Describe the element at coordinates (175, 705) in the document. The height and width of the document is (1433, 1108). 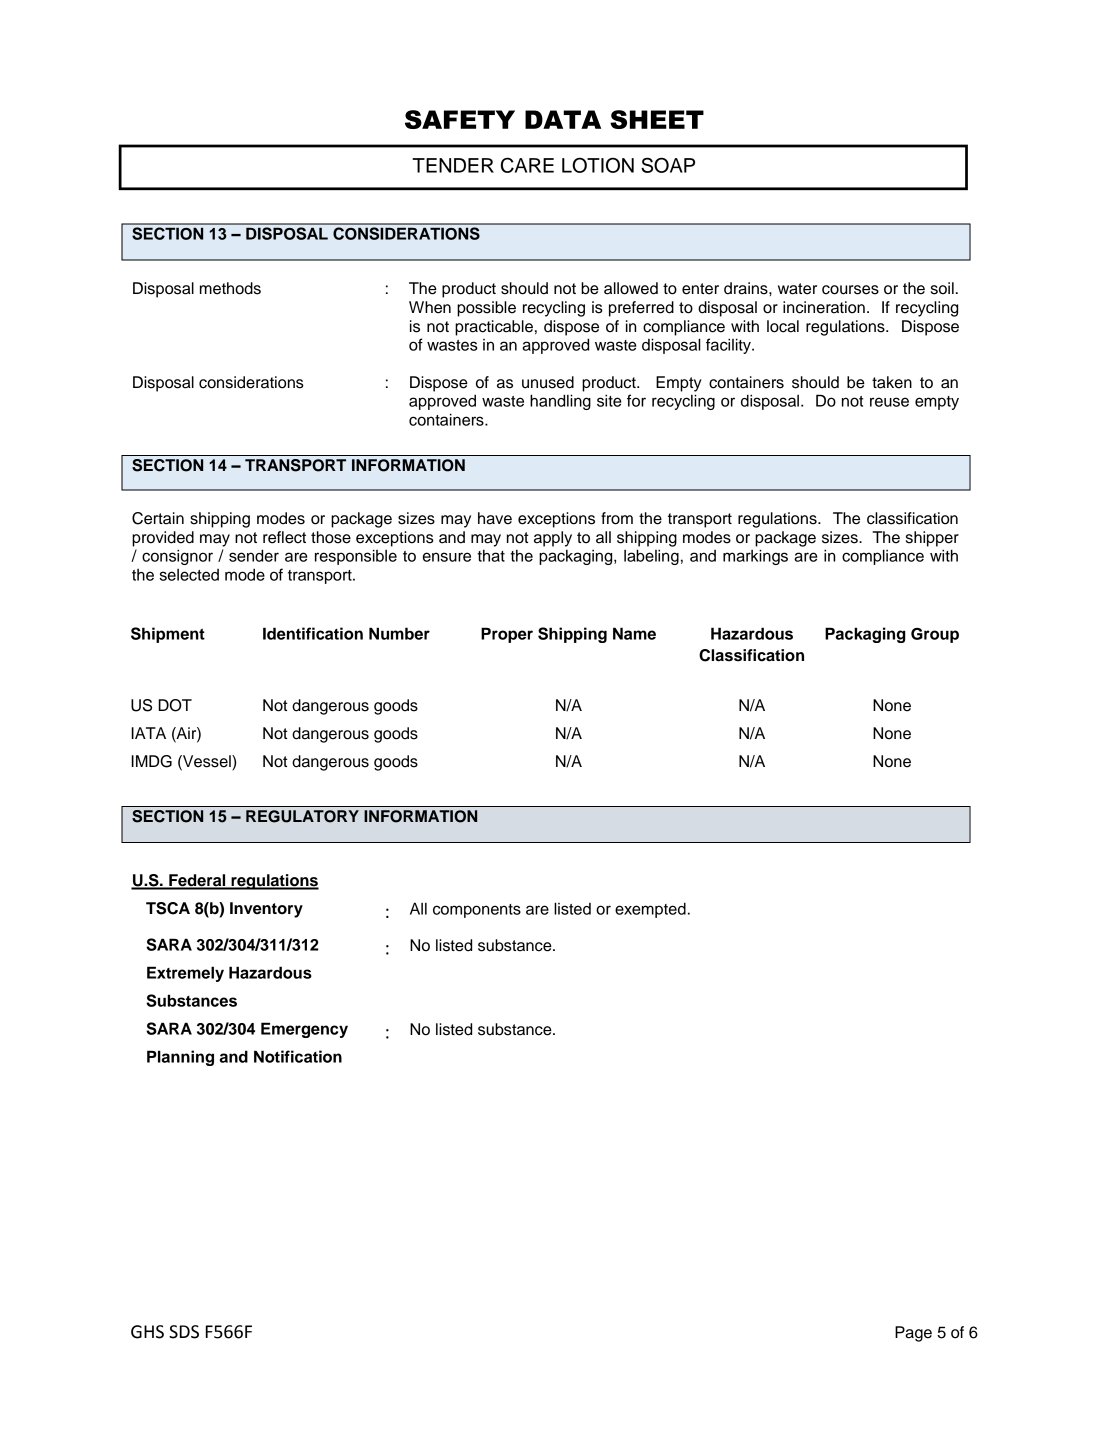
I see `DOT` at that location.
